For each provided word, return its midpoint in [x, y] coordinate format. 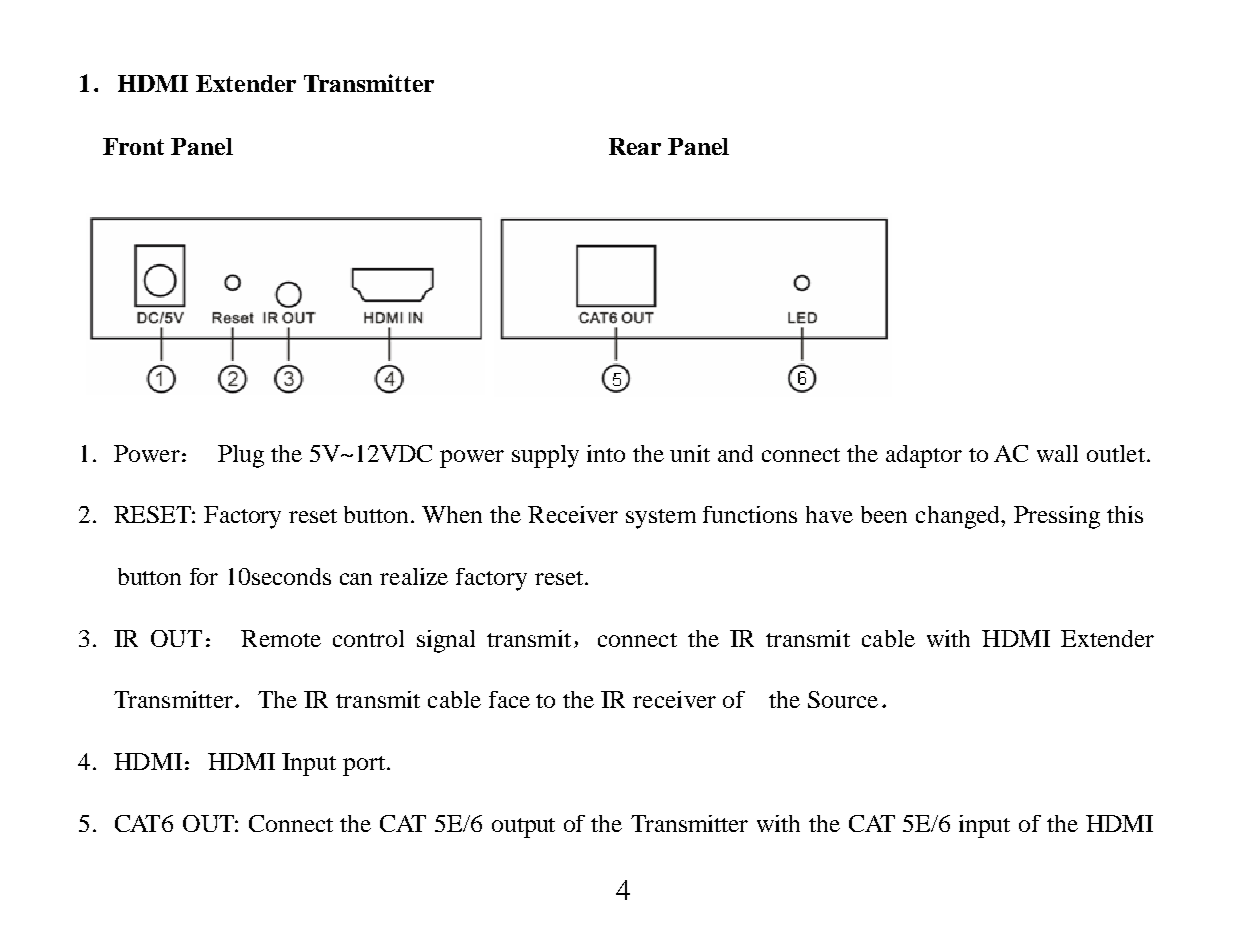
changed [959, 517]
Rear [635, 146]
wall [1057, 453]
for [204, 576]
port [364, 766]
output [523, 828]
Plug [241, 456]
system [661, 519]
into [606, 453]
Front [133, 146]
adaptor [924, 456]
